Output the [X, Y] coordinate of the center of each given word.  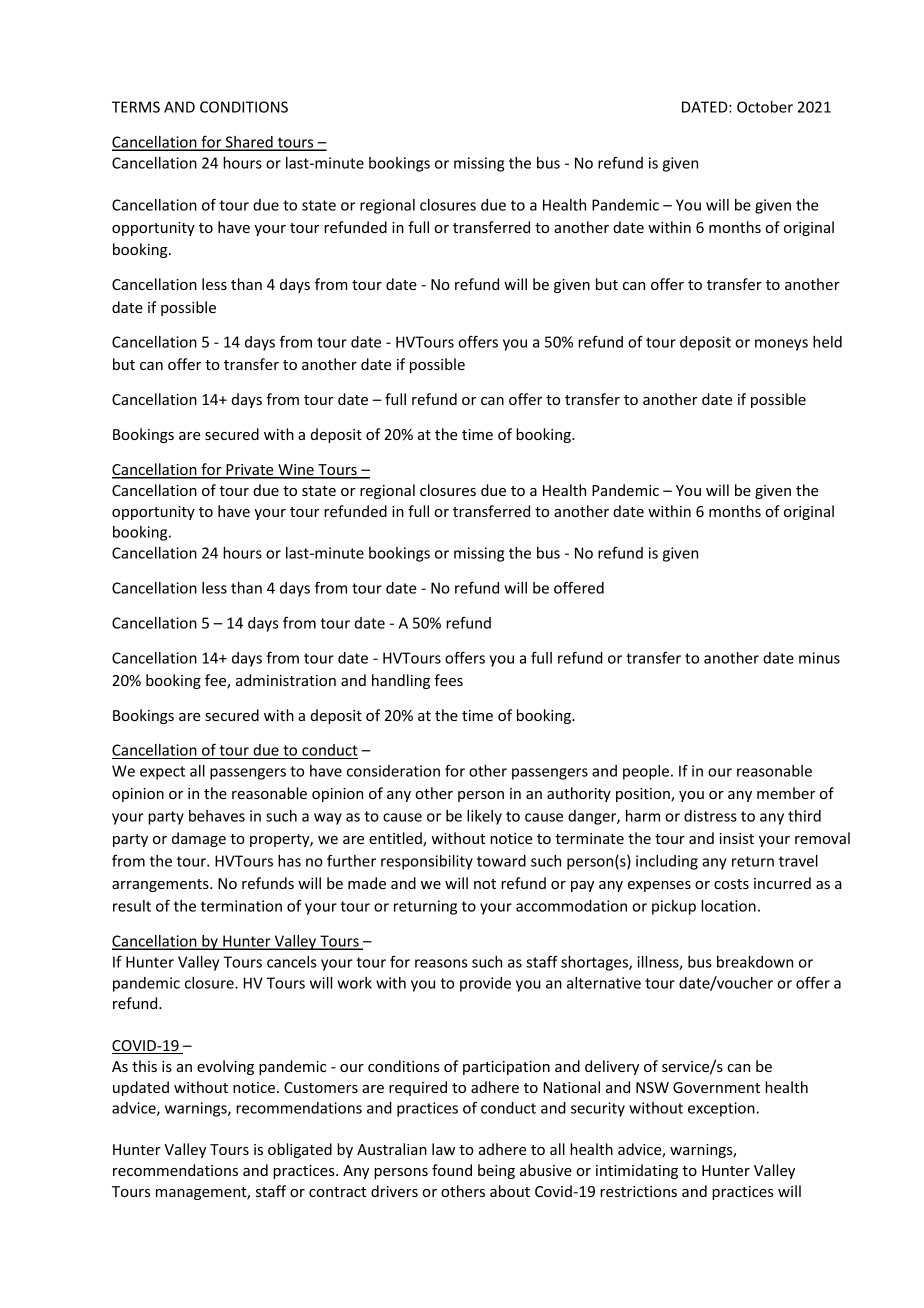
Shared [249, 143]
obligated [300, 1150]
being [496, 1171]
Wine [296, 471]
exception [722, 1109]
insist [736, 838]
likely [484, 817]
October [765, 107]
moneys [781, 345]
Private [250, 471]
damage [199, 839]
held [827, 342]
